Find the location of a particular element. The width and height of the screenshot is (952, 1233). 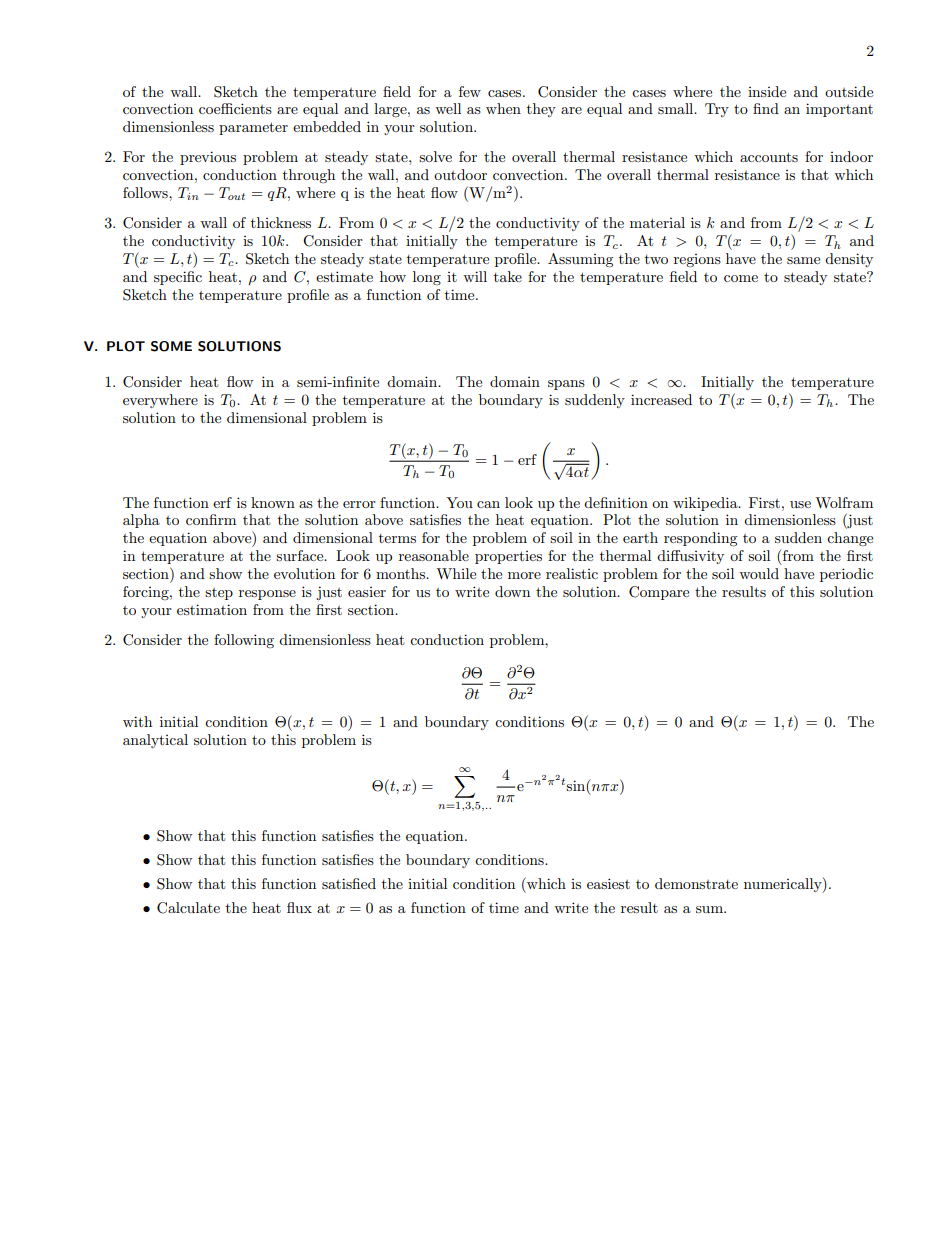

would is located at coordinates (759, 573).
